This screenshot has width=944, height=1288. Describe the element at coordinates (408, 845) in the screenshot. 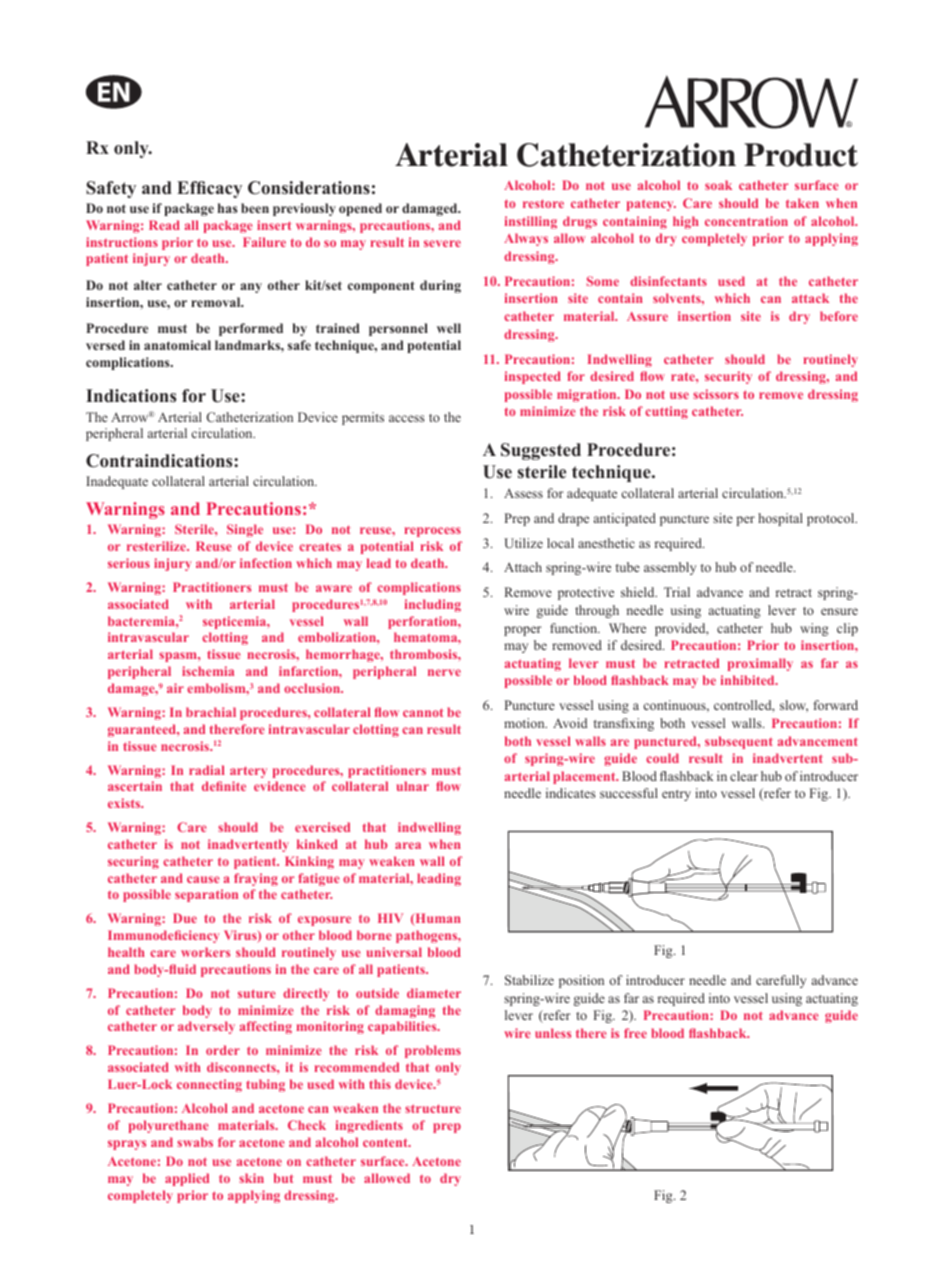

I see `area` at that location.
